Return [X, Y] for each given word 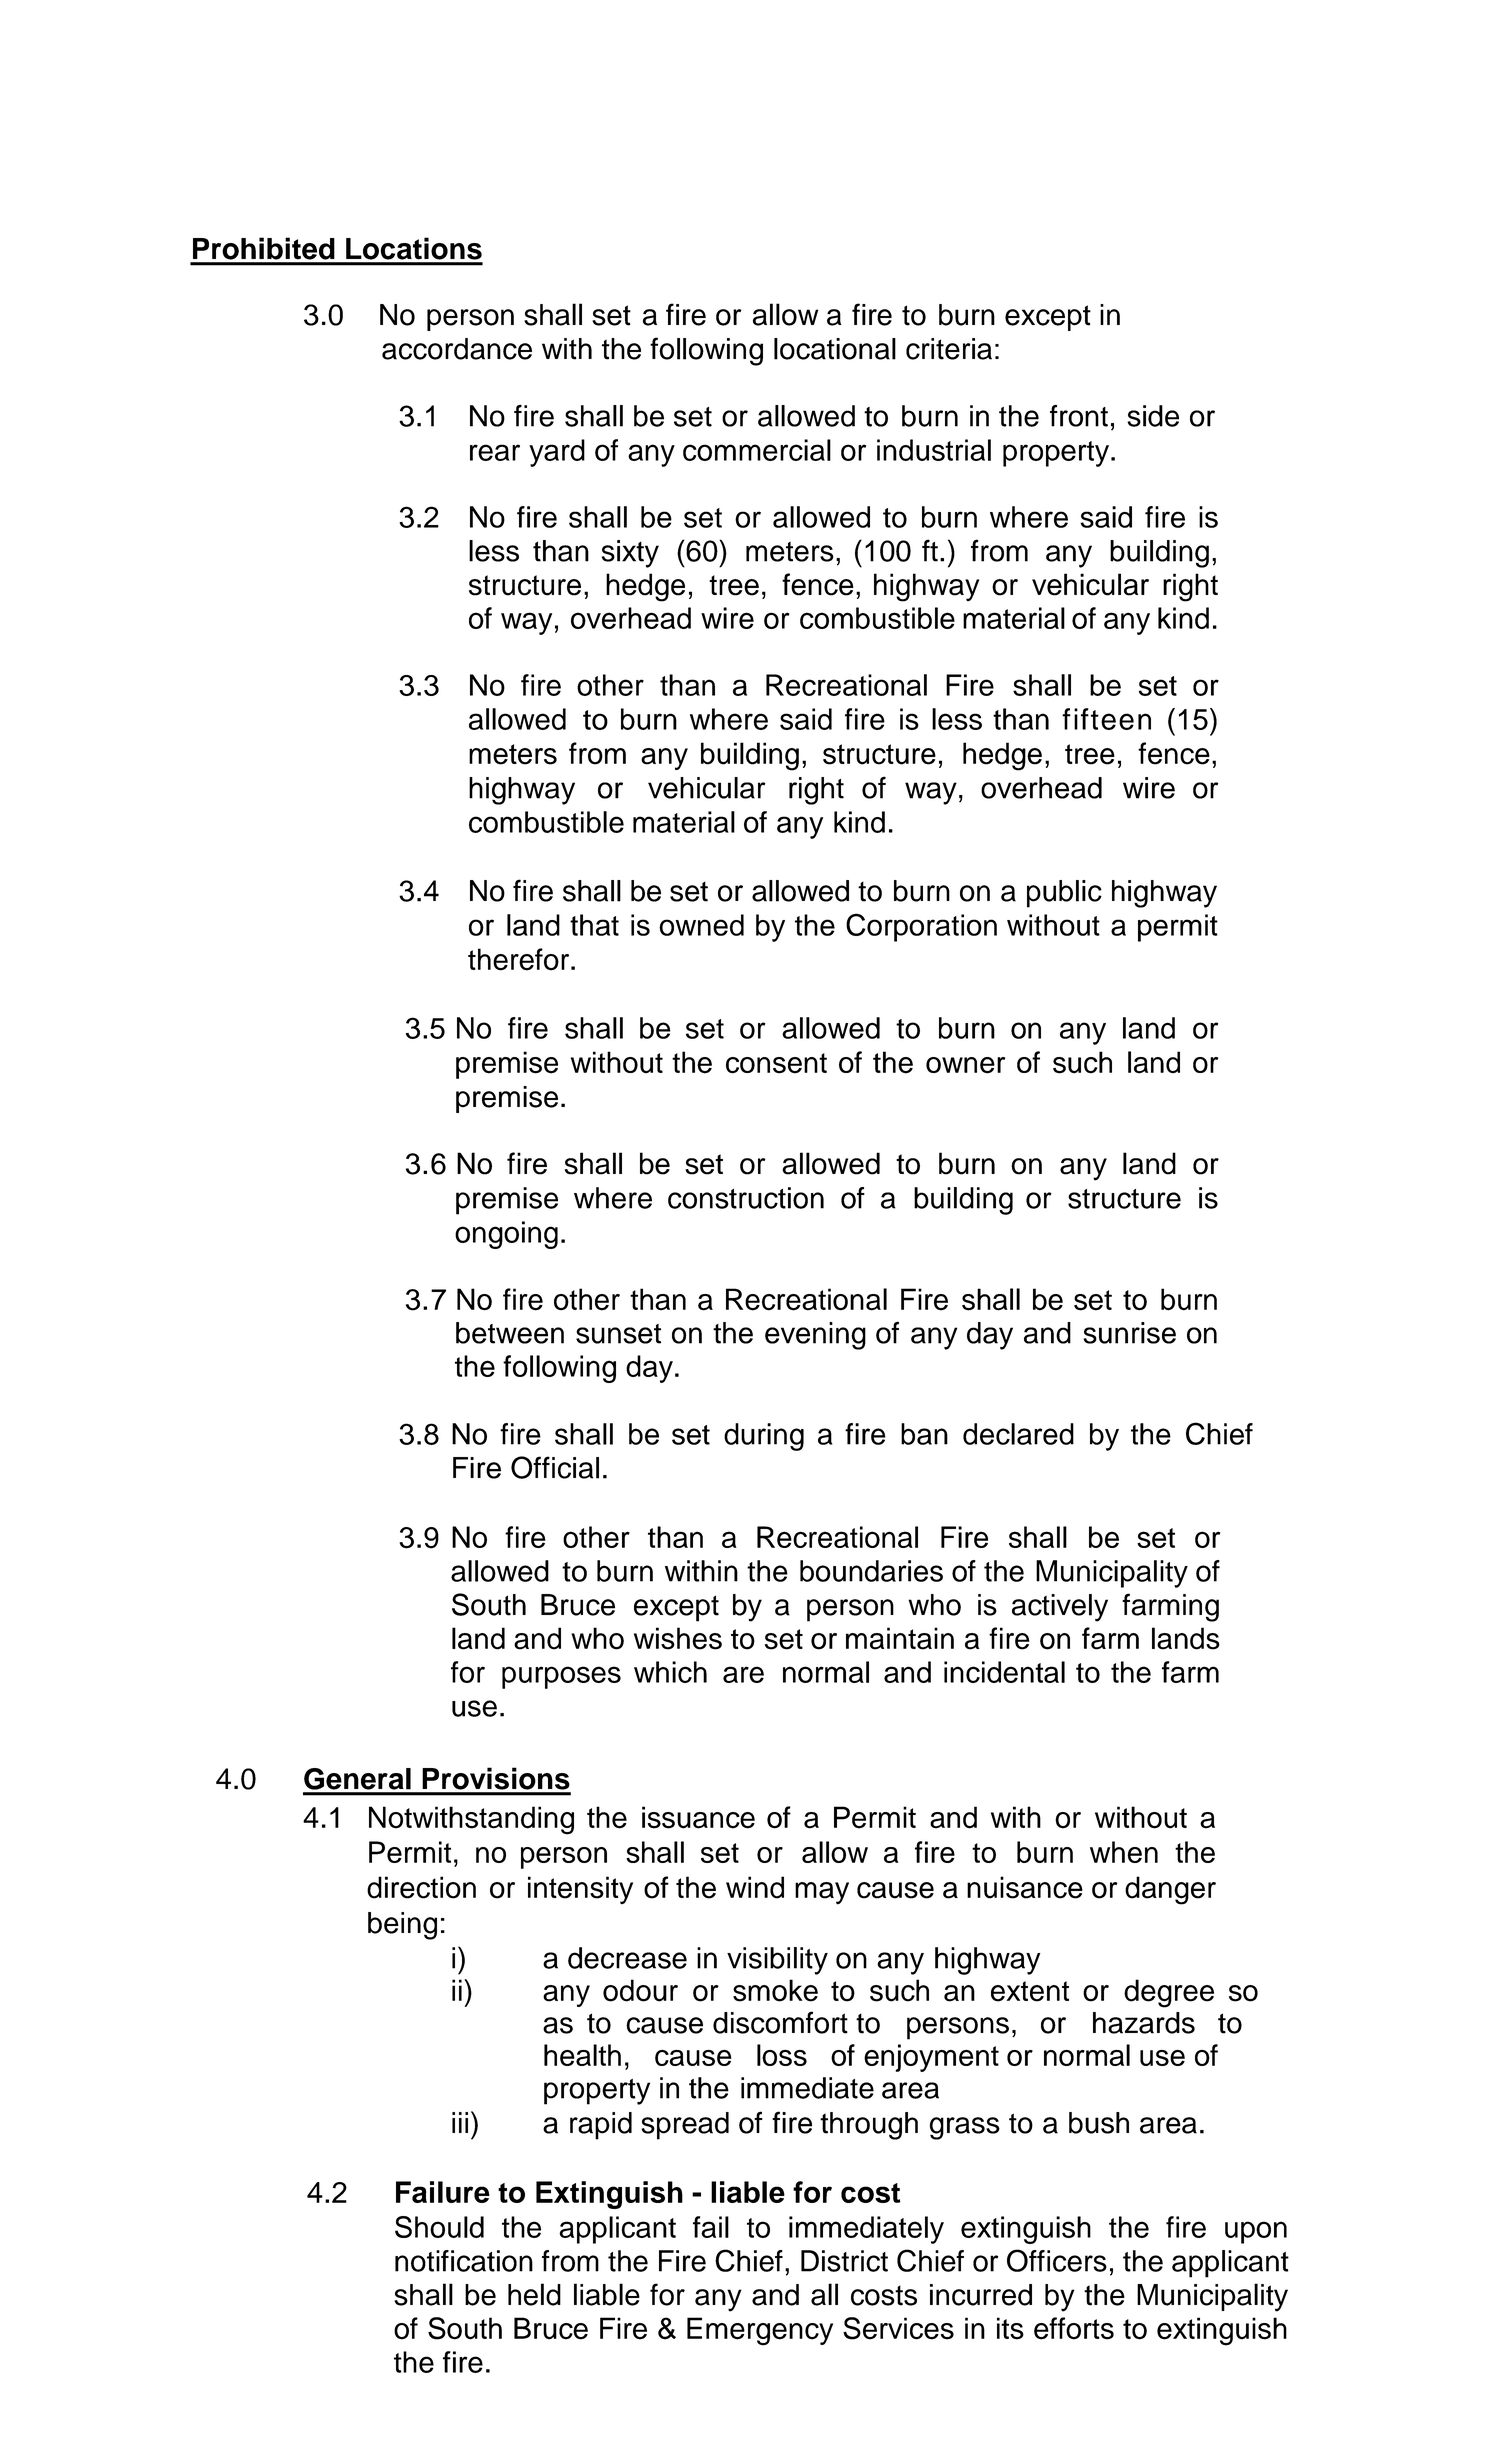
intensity [580, 1890]
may [822, 1893]
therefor [520, 959]
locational [835, 349]
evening [815, 1336]
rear [495, 452]
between [510, 1333]
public [1064, 894]
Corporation [921, 927]
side [1153, 416]
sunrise [1129, 1333]
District [844, 2261]
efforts [1074, 2328]
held [534, 2294]
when [1124, 1852]
